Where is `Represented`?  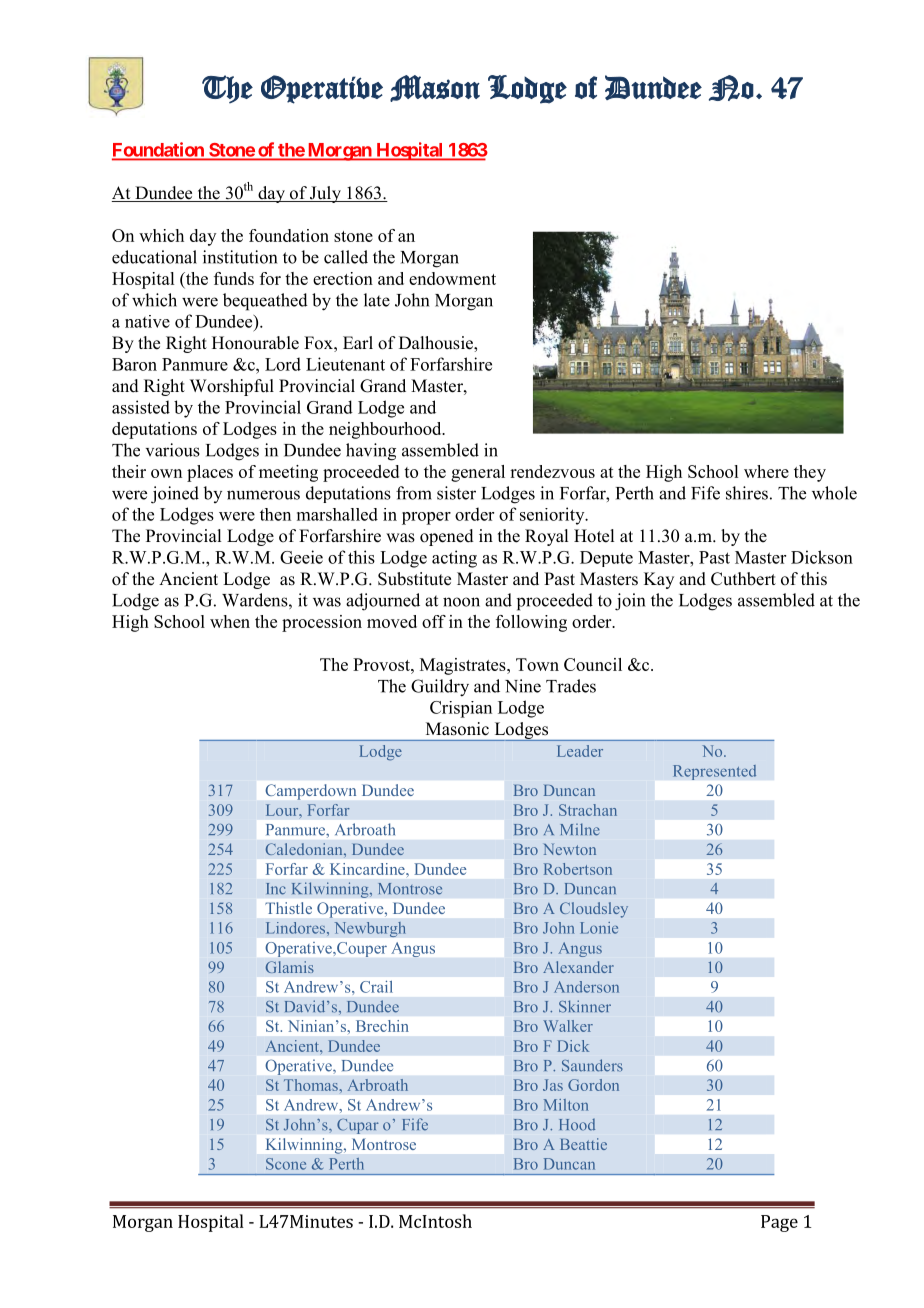 Represented is located at coordinates (714, 772).
